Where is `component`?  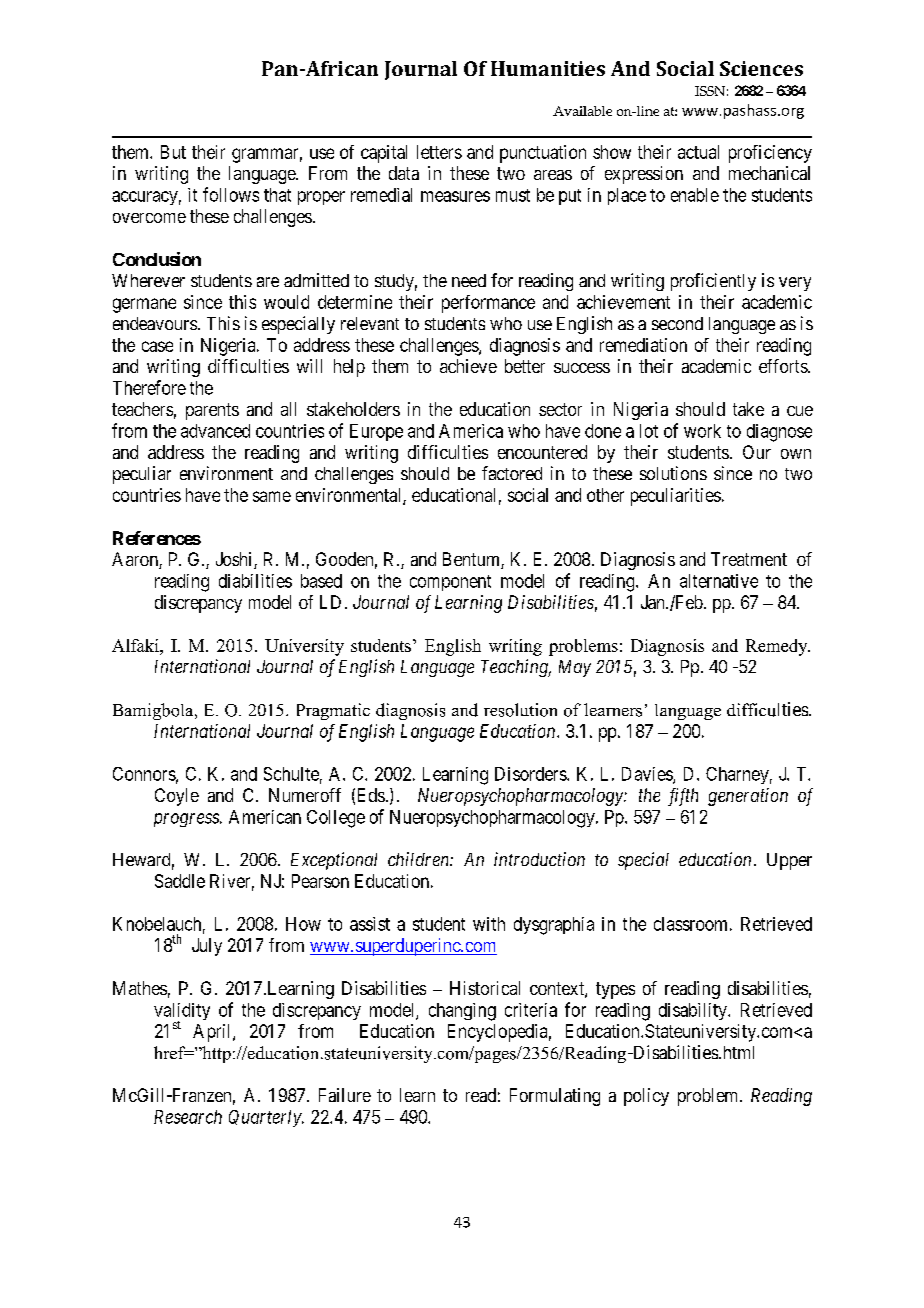 component is located at coordinates (450, 583).
